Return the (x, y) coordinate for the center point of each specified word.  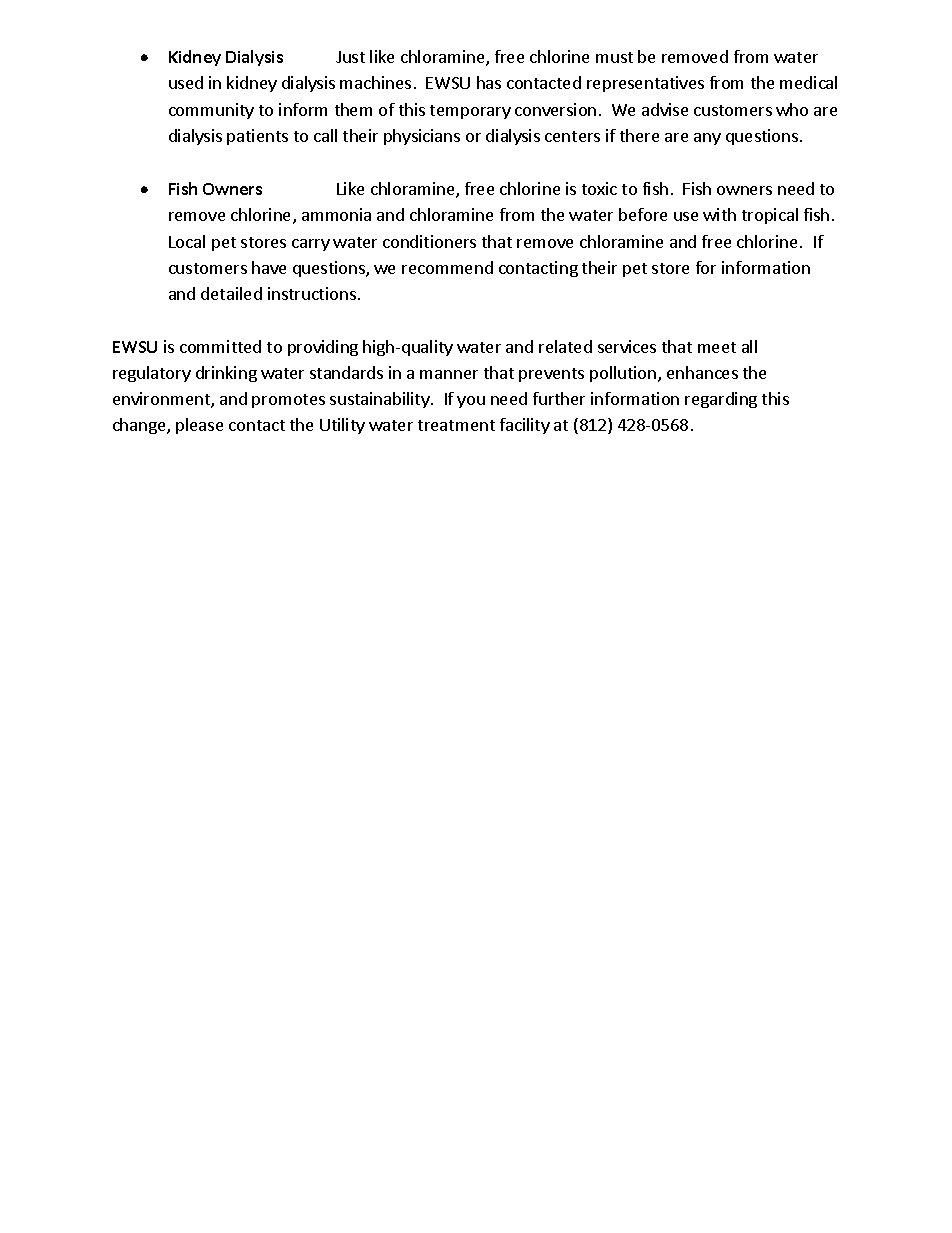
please (199, 426)
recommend (447, 267)
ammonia (336, 214)
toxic (599, 188)
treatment (456, 425)
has (489, 82)
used (186, 82)
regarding (721, 400)
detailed (231, 293)
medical (808, 82)
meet (717, 347)
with (719, 214)
